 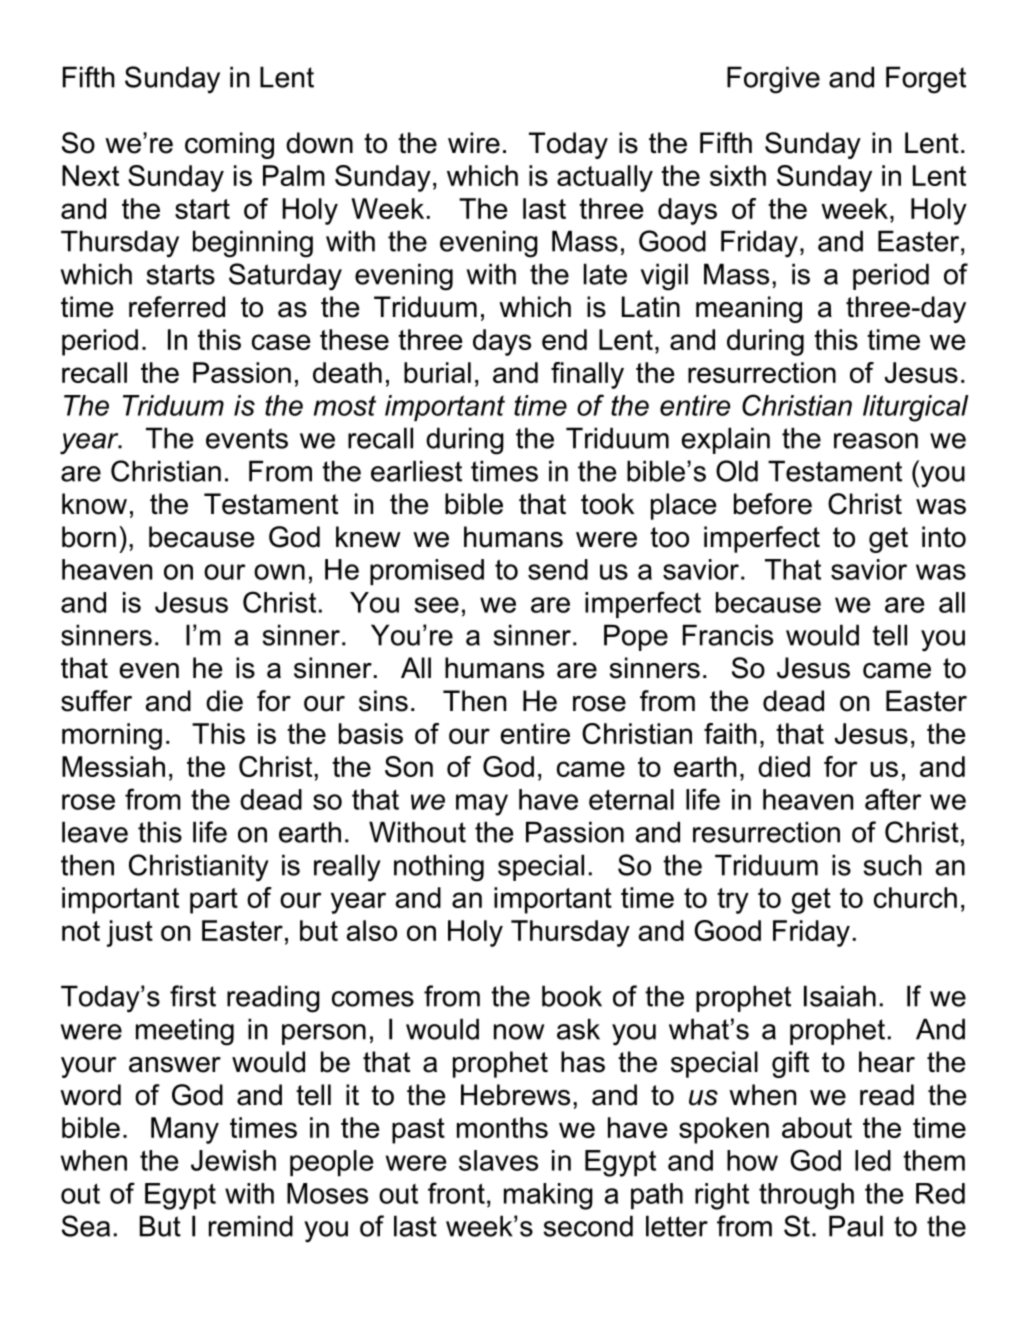 I want to click on coming, so click(x=229, y=145).
